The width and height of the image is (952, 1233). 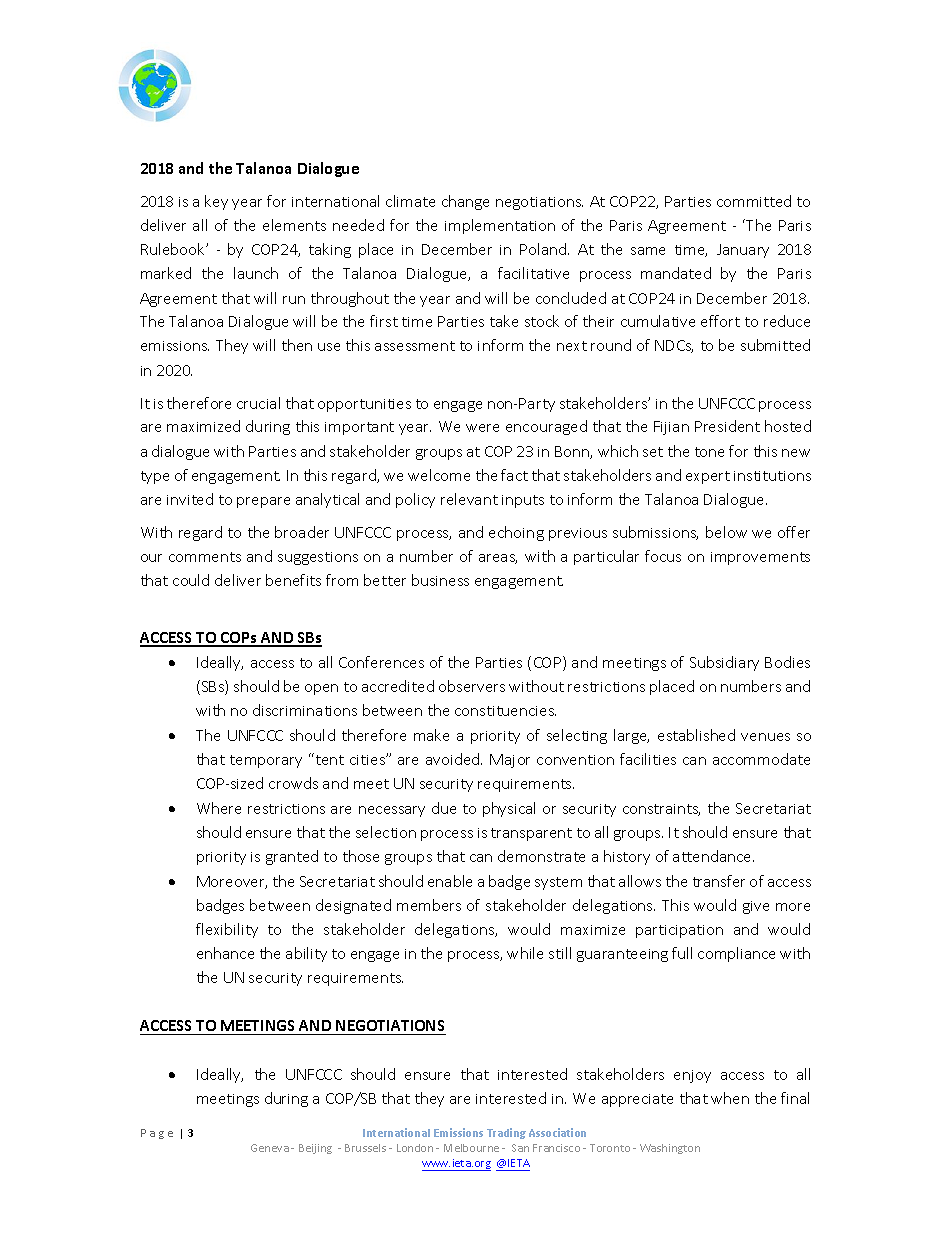 What do you see at coordinates (724, 663) in the image?
I see `Subsidiary` at bounding box center [724, 663].
